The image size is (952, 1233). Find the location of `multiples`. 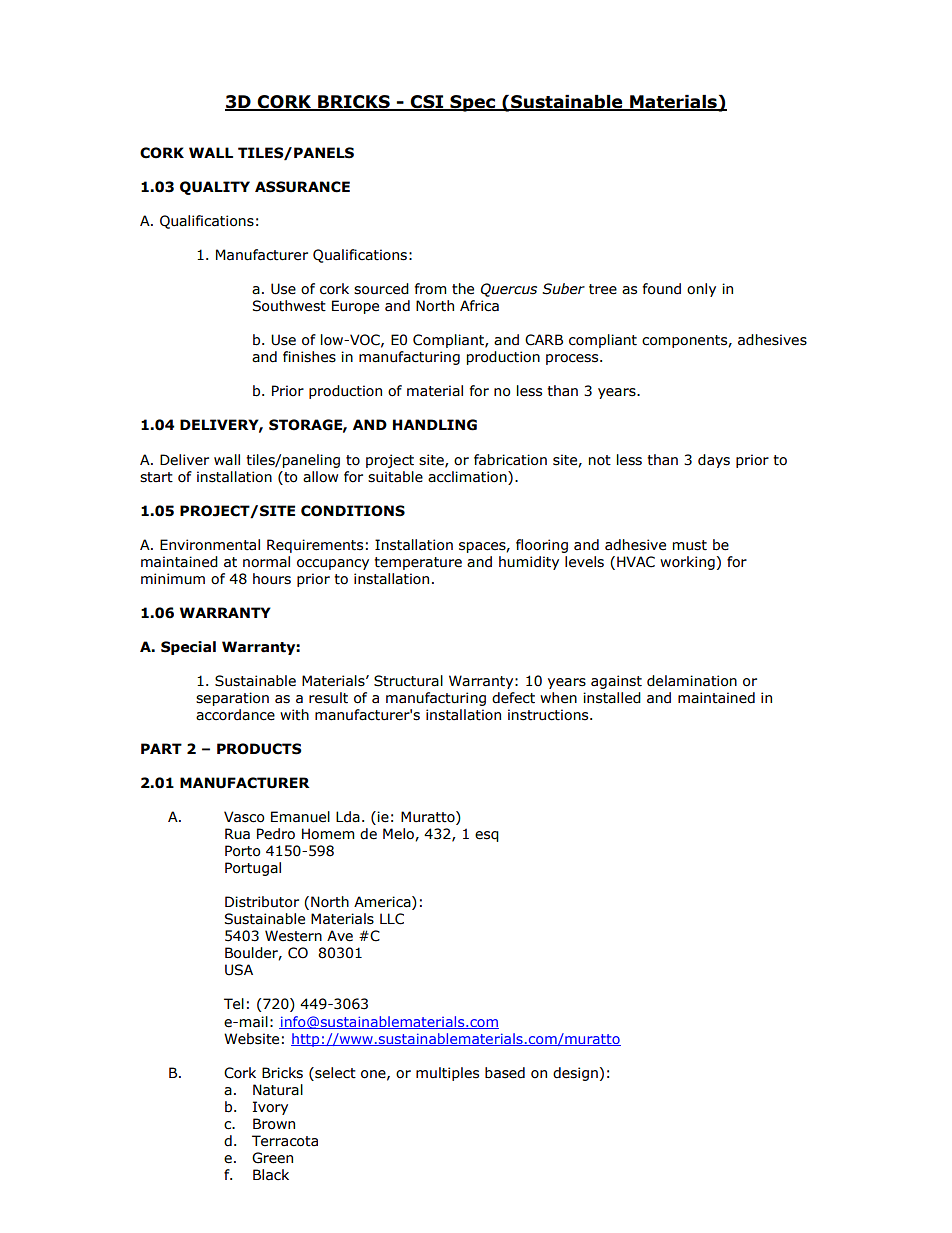

multiples is located at coordinates (447, 1074).
